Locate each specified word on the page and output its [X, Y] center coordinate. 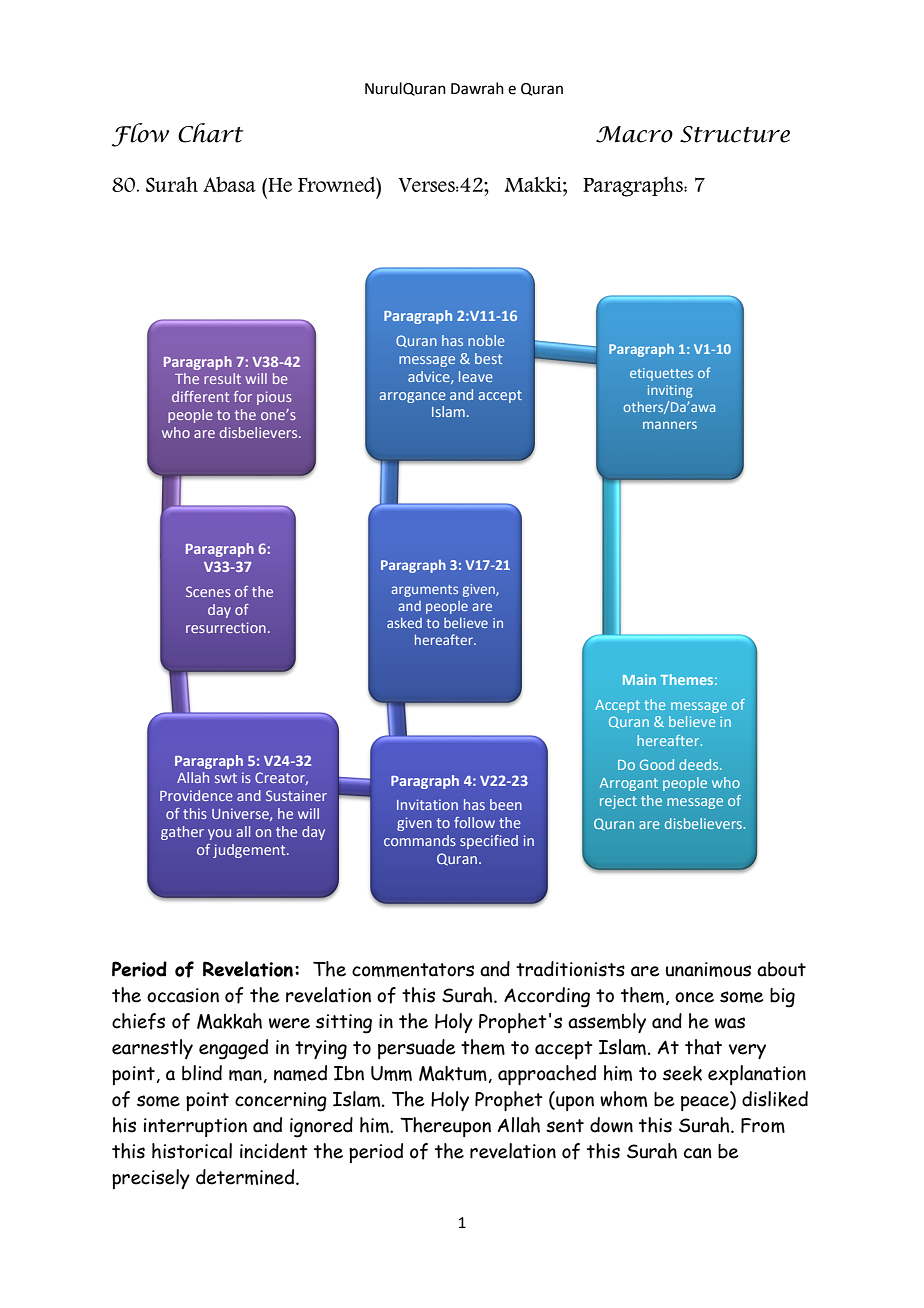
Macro [634, 134]
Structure [735, 134]
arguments [425, 591]
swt [226, 778]
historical [192, 1151]
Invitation [427, 804]
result [222, 378]
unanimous [708, 969]
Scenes [208, 591]
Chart [210, 133]
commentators [413, 970]
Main [639, 679]
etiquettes [661, 374]
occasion [183, 995]
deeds [700, 764]
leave [476, 376]
